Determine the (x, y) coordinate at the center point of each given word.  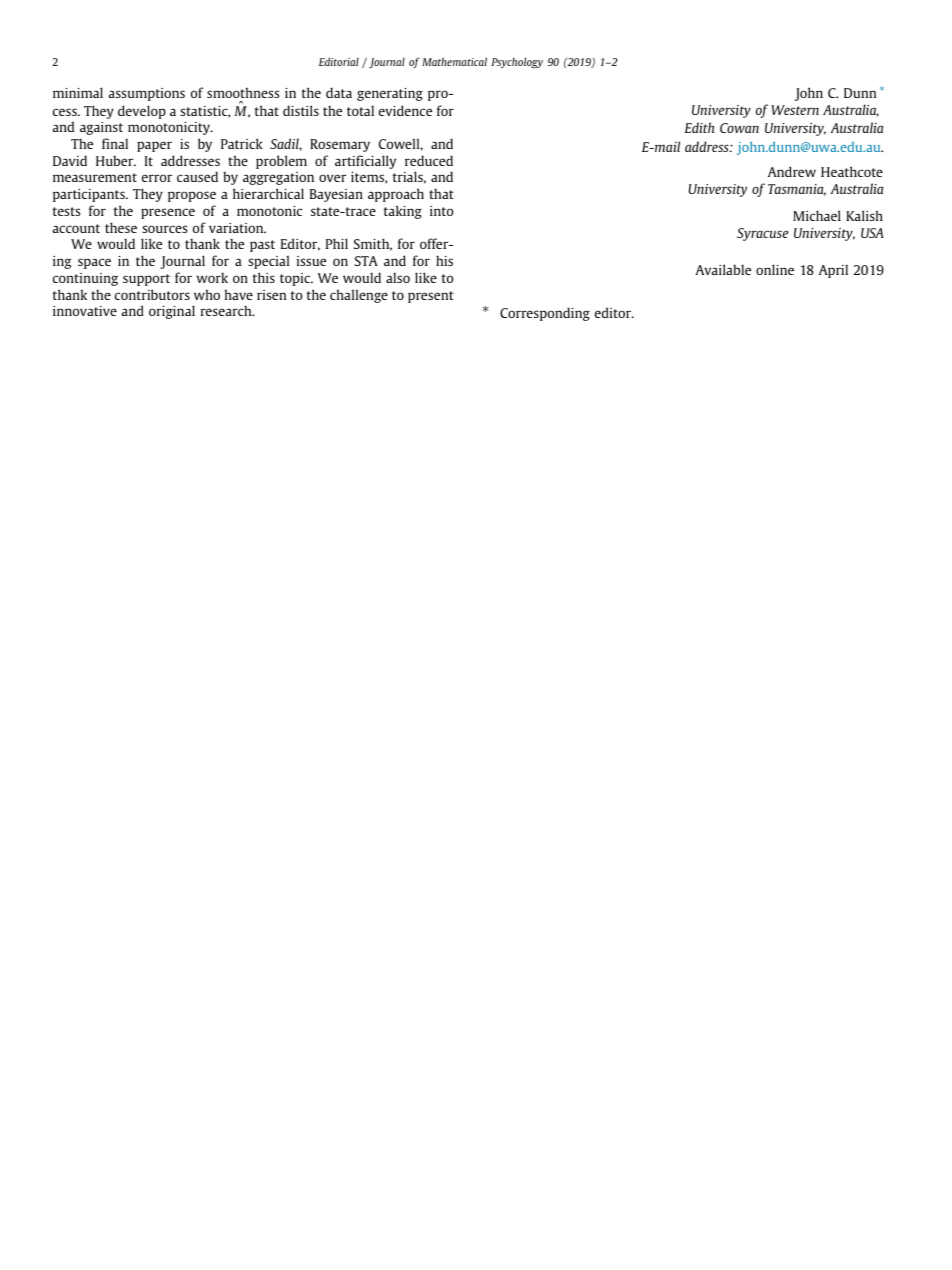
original (172, 312)
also (398, 277)
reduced (429, 160)
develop (142, 112)
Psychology (517, 62)
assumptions (147, 94)
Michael (817, 215)
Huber (116, 160)
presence (168, 213)
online (775, 269)
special (268, 262)
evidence (405, 110)
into (441, 211)
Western (795, 110)
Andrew (792, 171)
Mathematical (454, 61)
